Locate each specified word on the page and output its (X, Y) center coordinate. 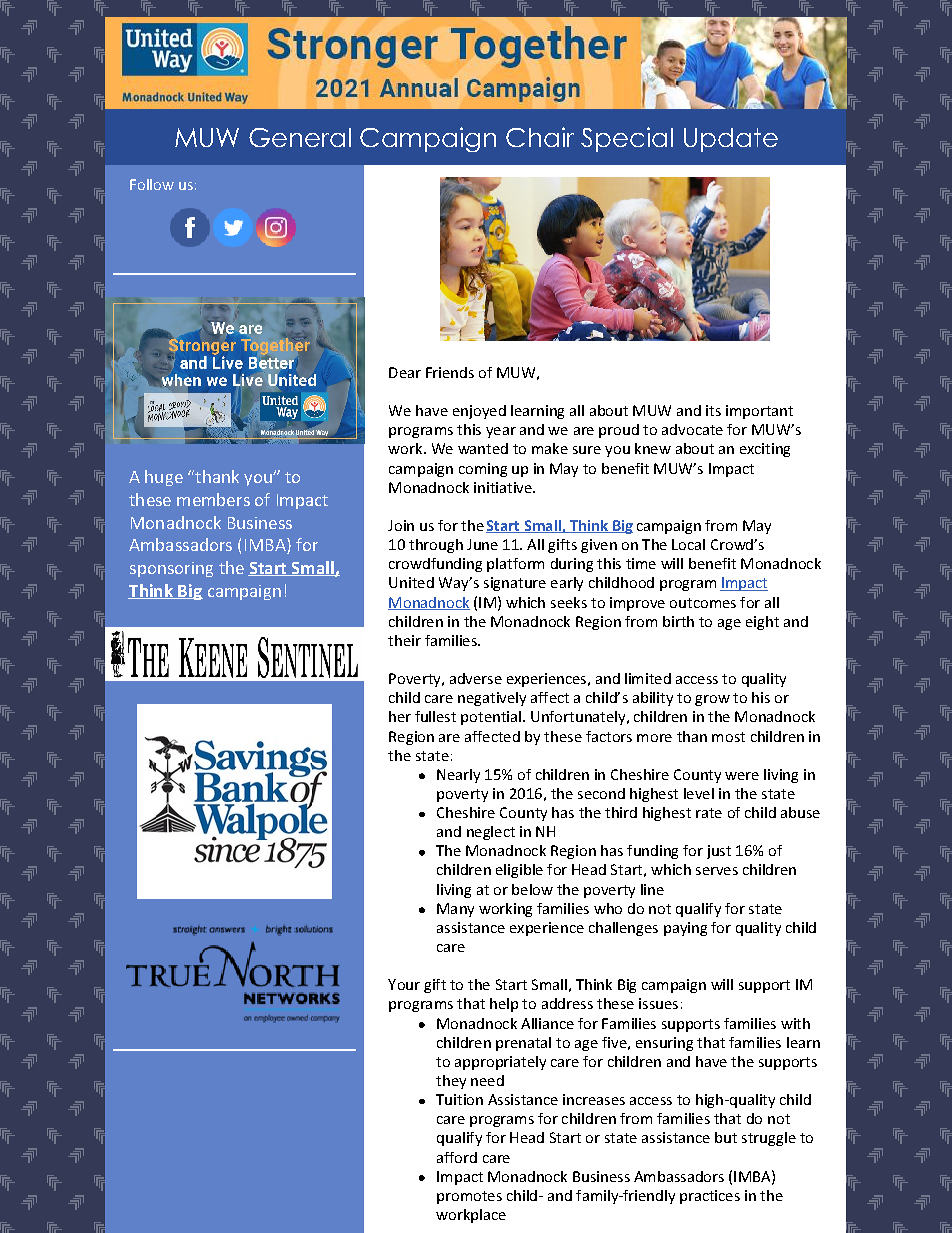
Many (455, 910)
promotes (469, 1197)
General (300, 137)
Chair (540, 137)
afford (457, 1157)
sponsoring (171, 569)
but (726, 1137)
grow (712, 700)
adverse (476, 678)
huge (164, 478)
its (713, 410)
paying (685, 929)
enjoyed (479, 412)
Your (404, 984)
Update (731, 140)
